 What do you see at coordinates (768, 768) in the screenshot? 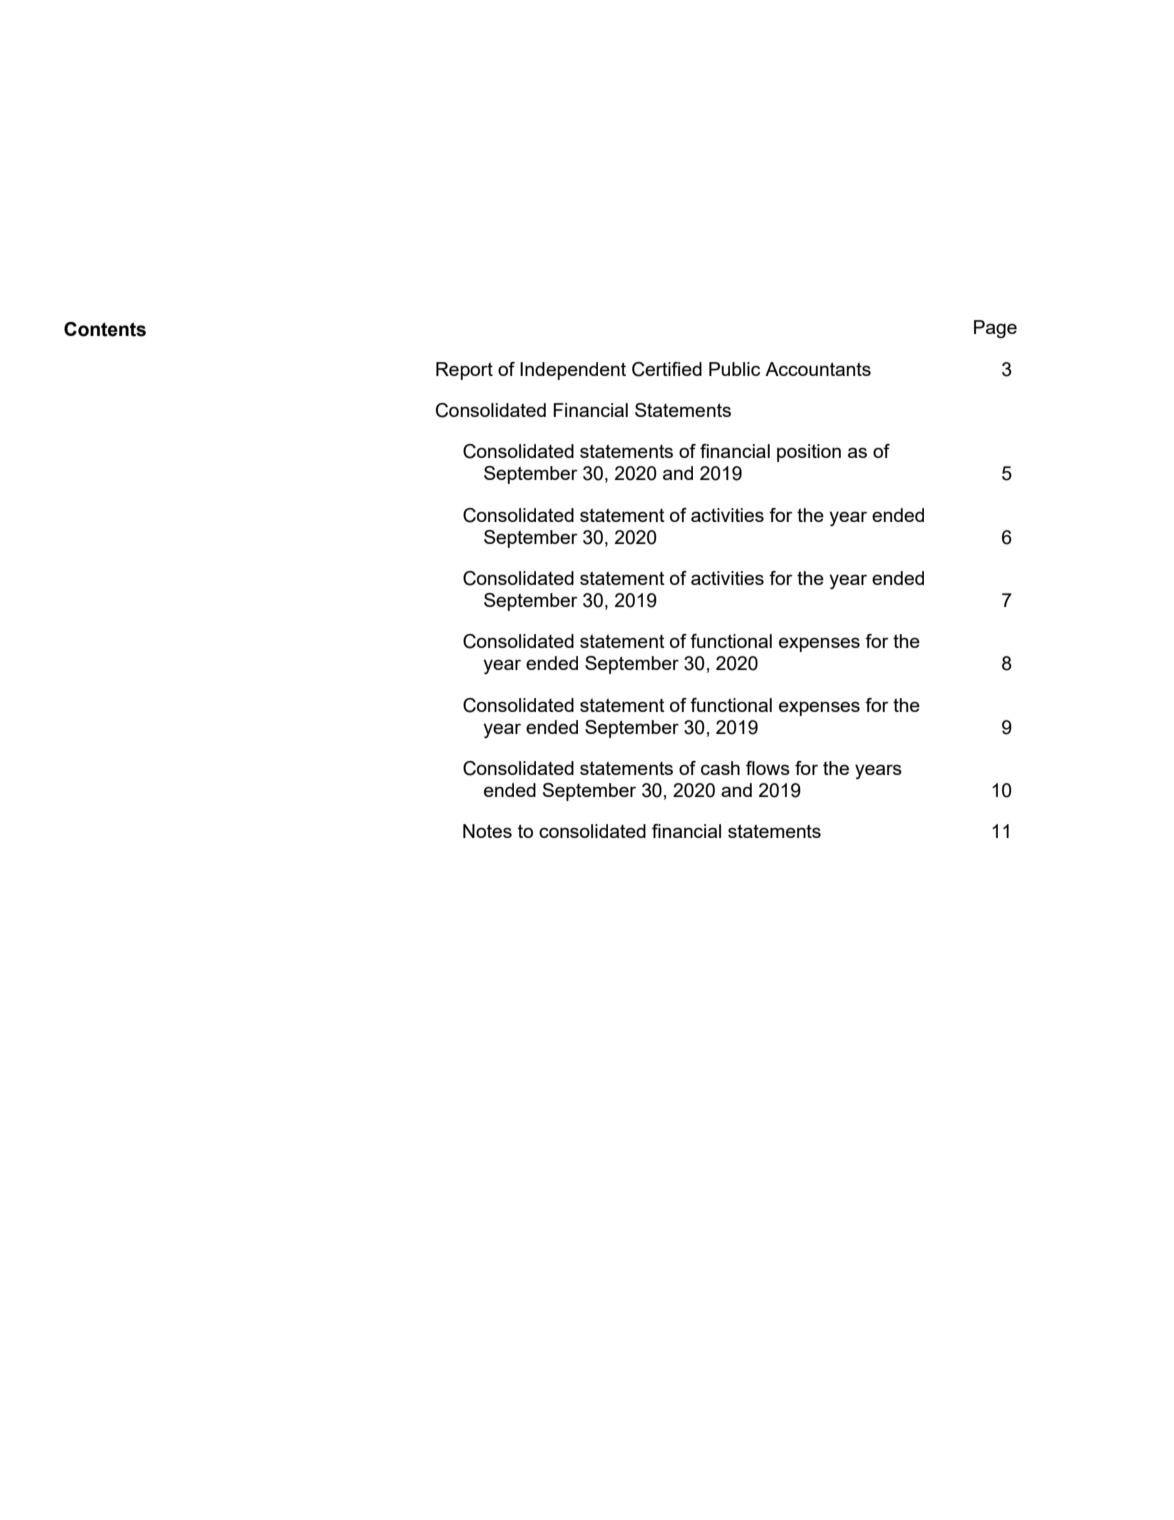
I see `flows` at bounding box center [768, 768].
